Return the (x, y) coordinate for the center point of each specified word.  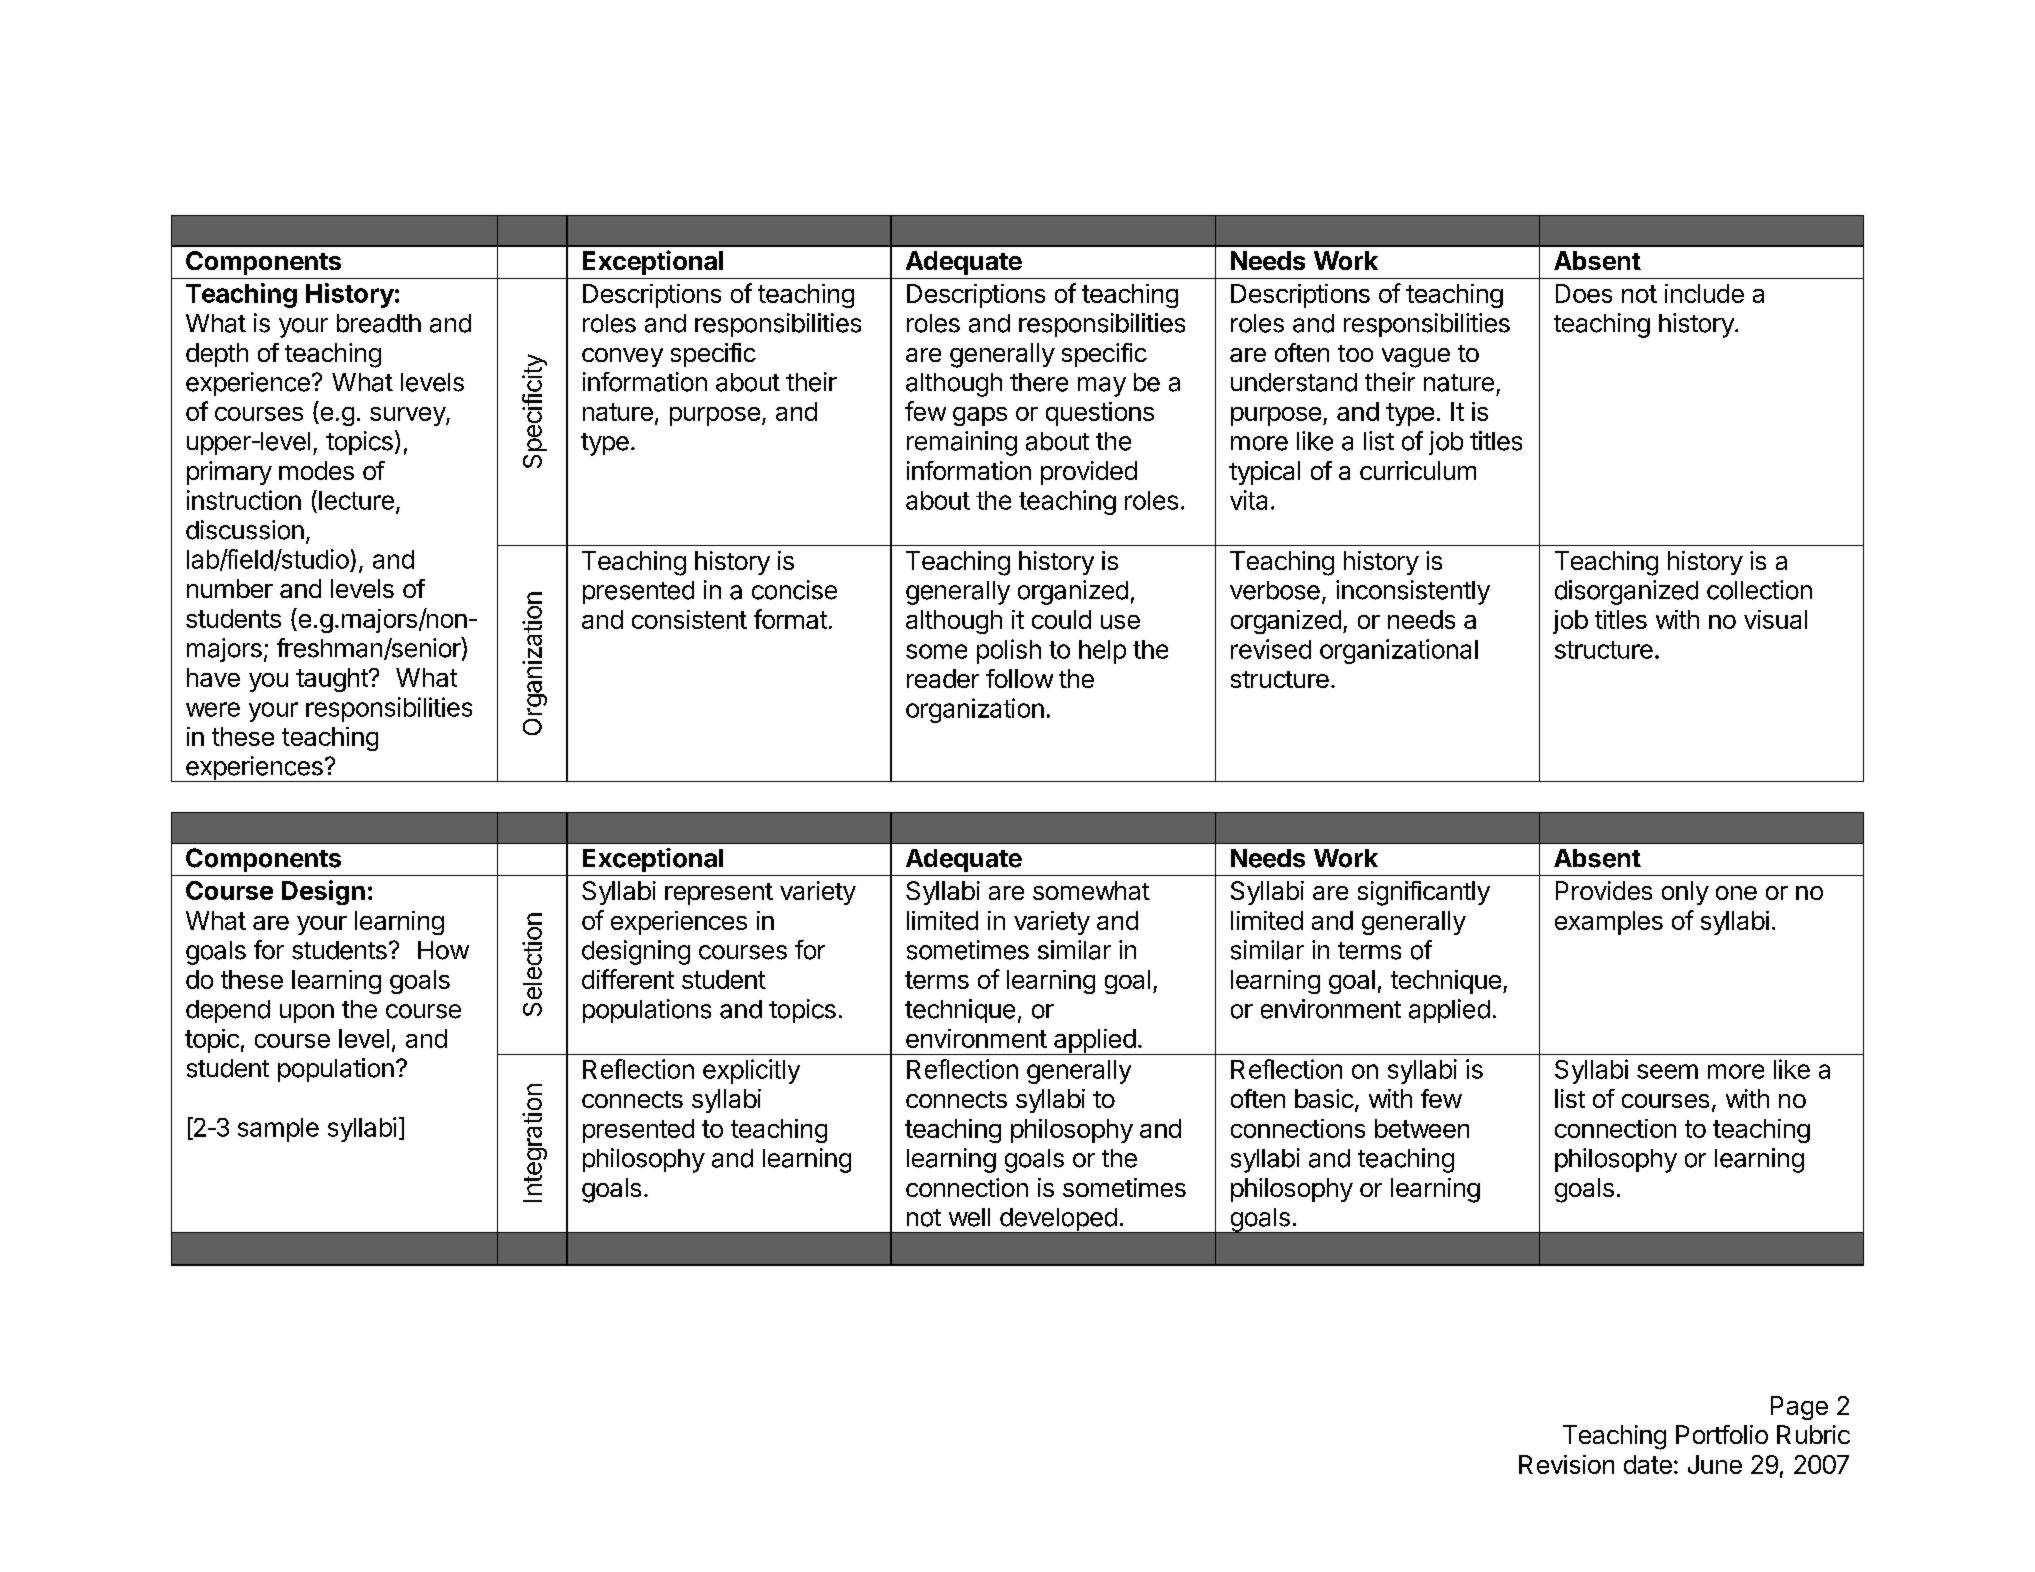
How (443, 950)
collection (1759, 590)
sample (278, 1130)
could (1061, 619)
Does (1584, 293)
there (1039, 382)
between (1422, 1128)
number (230, 588)
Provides (1604, 890)
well (969, 1217)
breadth (379, 323)
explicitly (751, 1071)
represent (719, 894)
